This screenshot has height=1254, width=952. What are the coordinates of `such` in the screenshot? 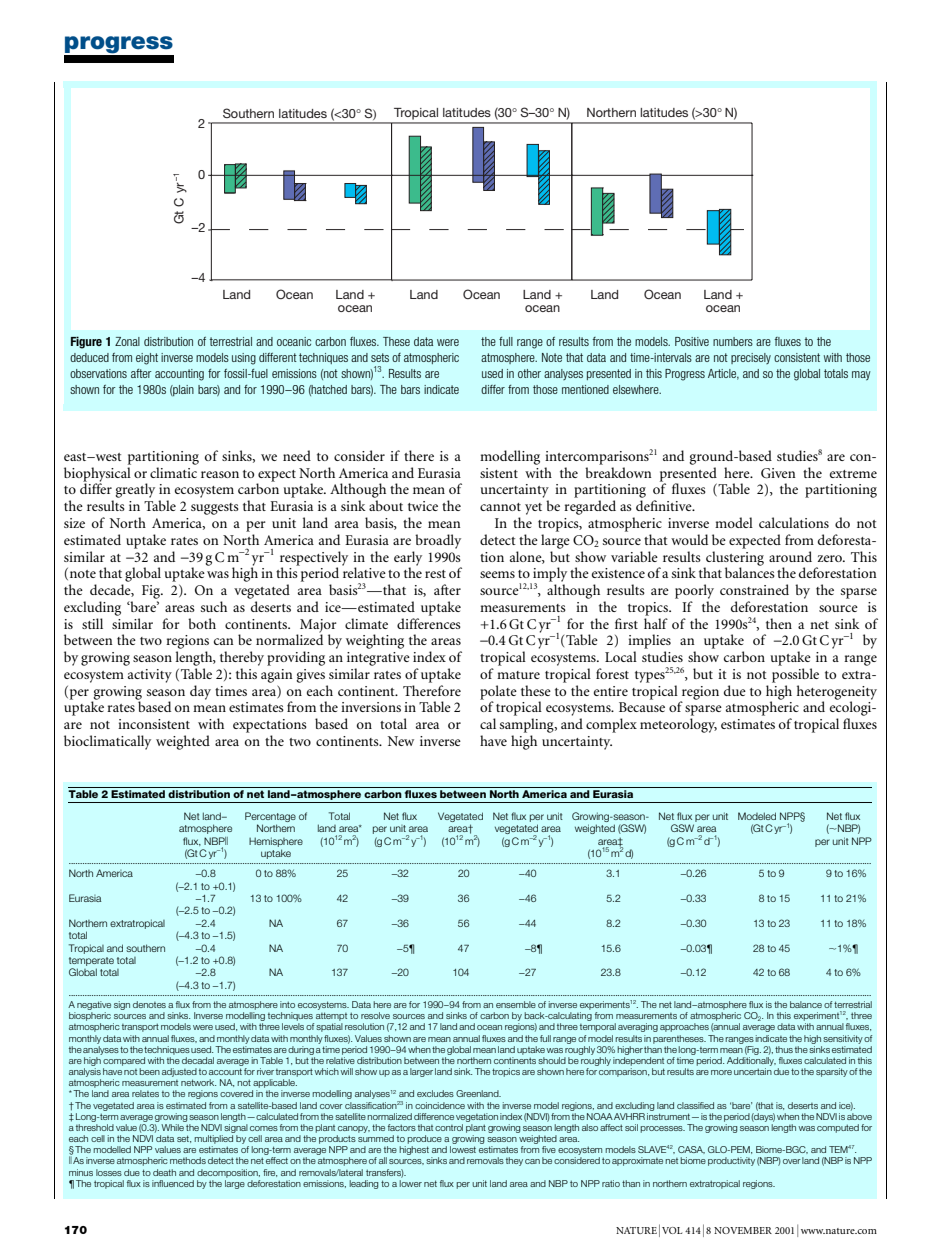 It's located at (214, 606).
